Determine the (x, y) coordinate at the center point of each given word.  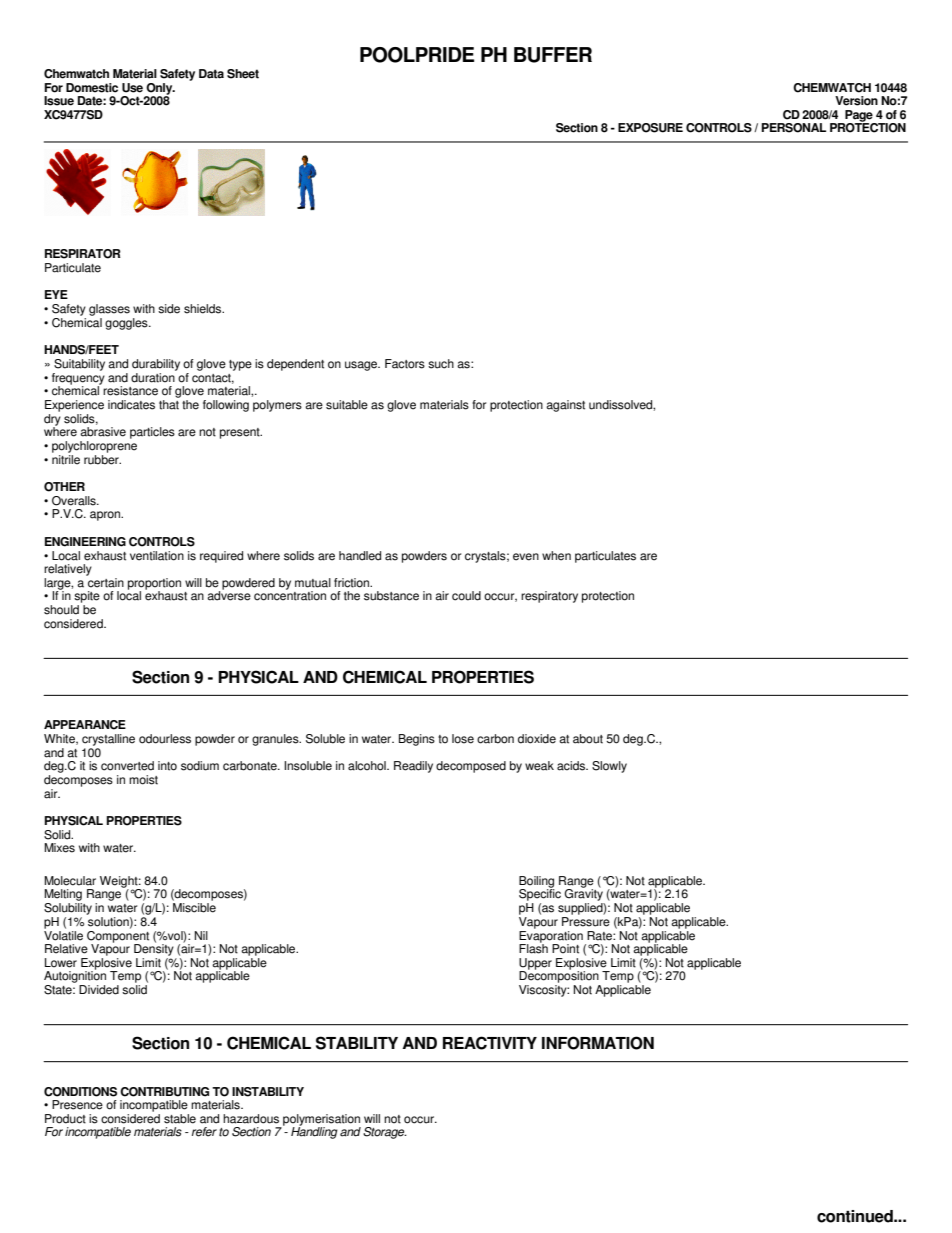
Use (132, 88)
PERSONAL (793, 128)
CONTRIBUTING (164, 1092)
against (565, 406)
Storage (385, 1133)
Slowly (609, 767)
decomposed (471, 767)
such (441, 364)
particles (152, 433)
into (167, 766)
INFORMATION (598, 1043)
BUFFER (553, 55)
